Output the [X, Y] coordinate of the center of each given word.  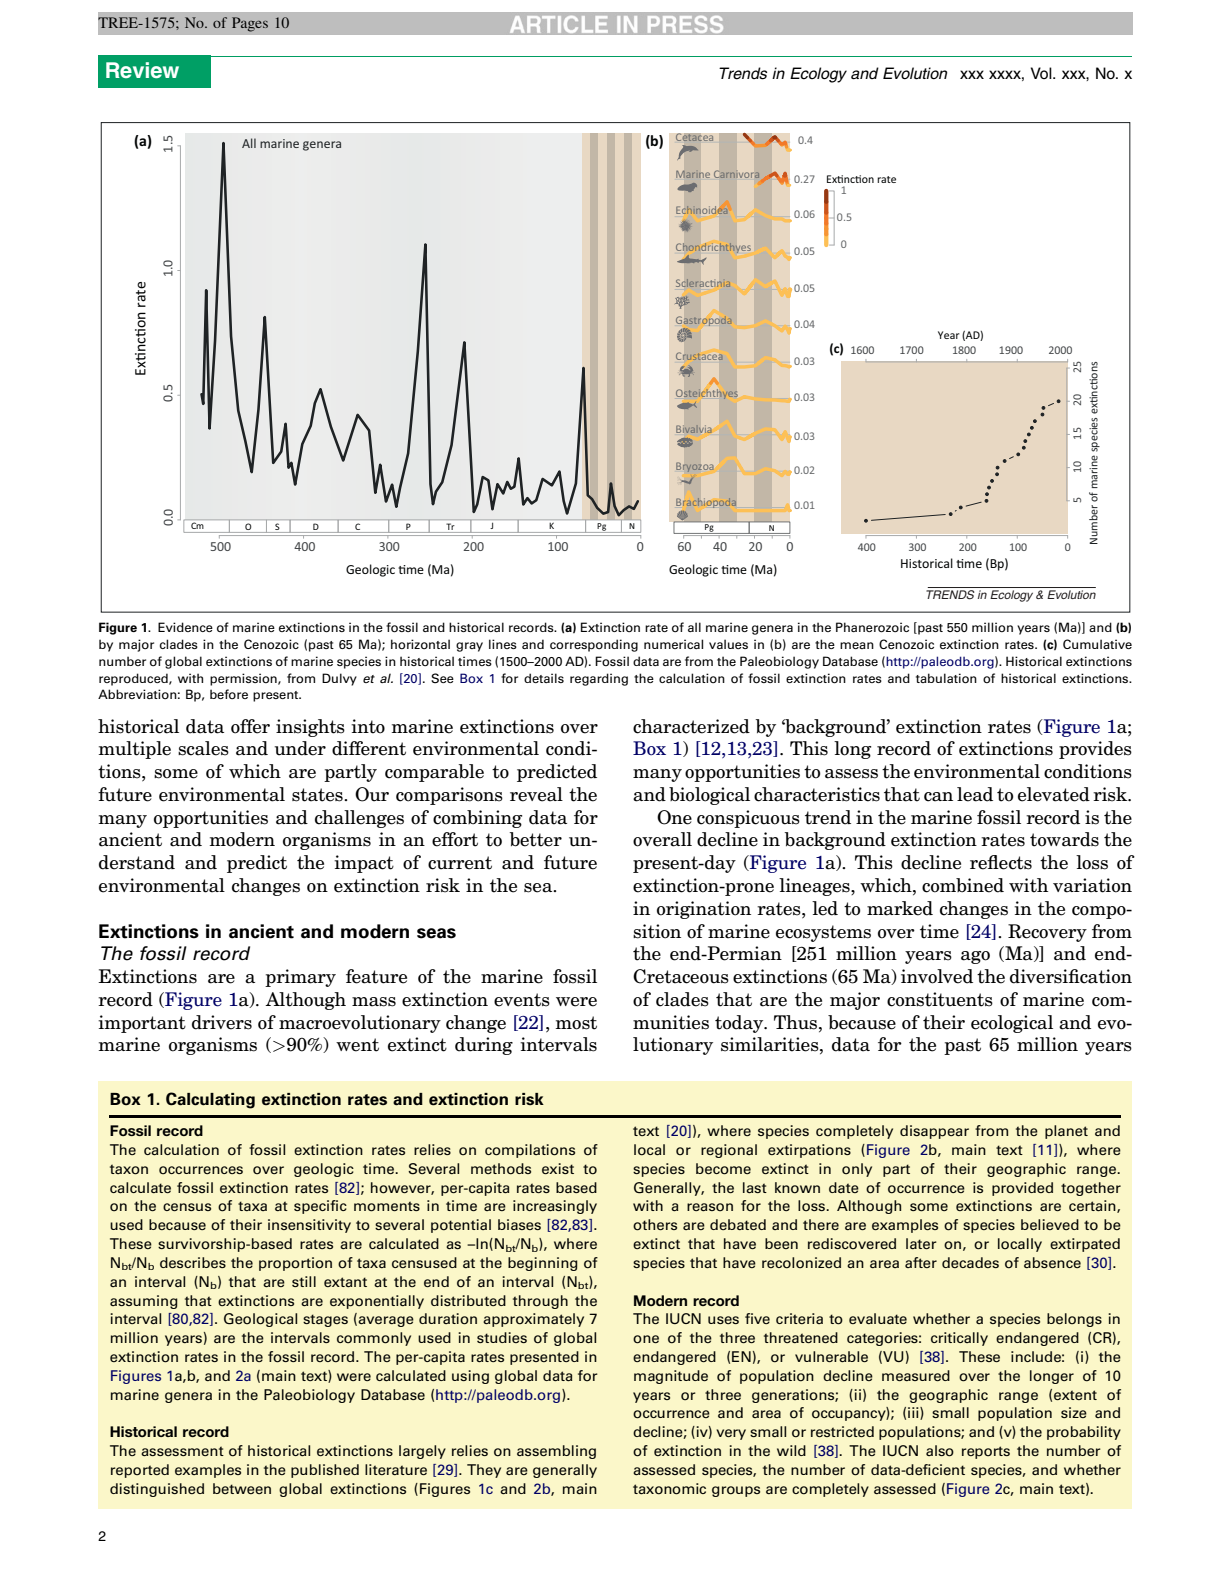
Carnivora [736, 174]
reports [986, 1452]
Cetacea [695, 138]
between [242, 1488]
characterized [691, 726]
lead [975, 794]
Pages [250, 24]
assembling [556, 1452]
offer [250, 726]
